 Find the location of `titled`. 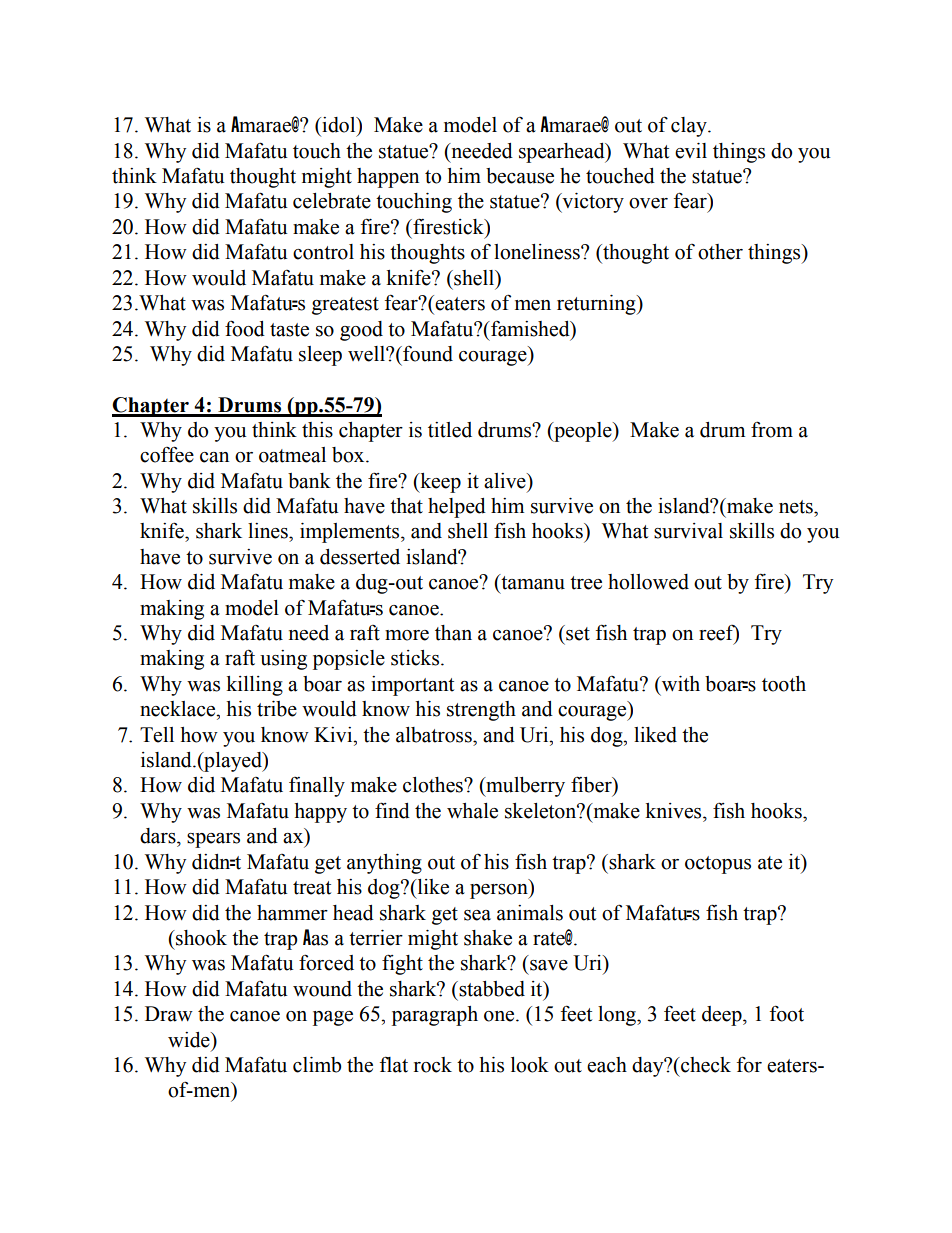

titled is located at coordinates (450, 430).
